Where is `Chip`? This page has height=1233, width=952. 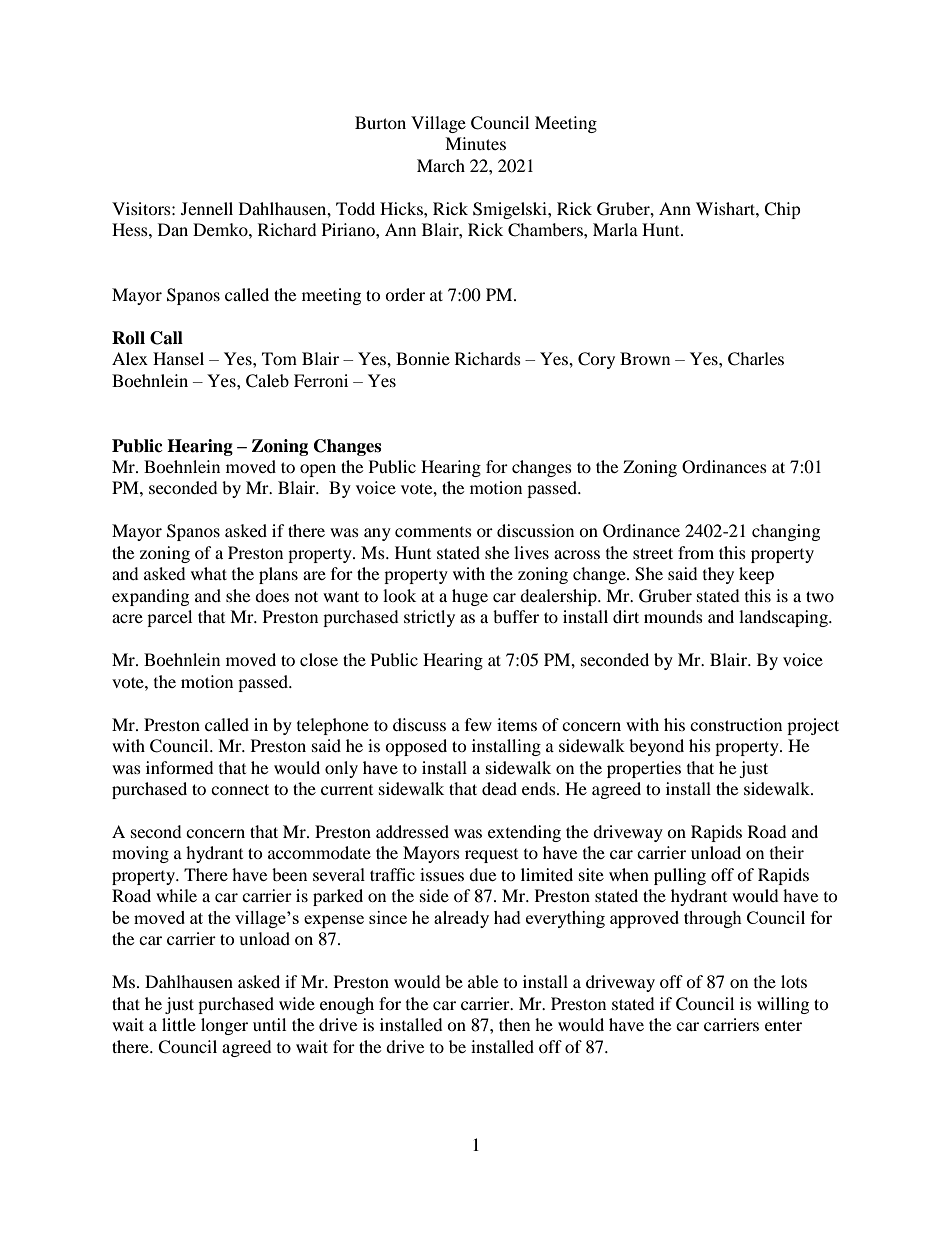 Chip is located at coordinates (782, 210).
